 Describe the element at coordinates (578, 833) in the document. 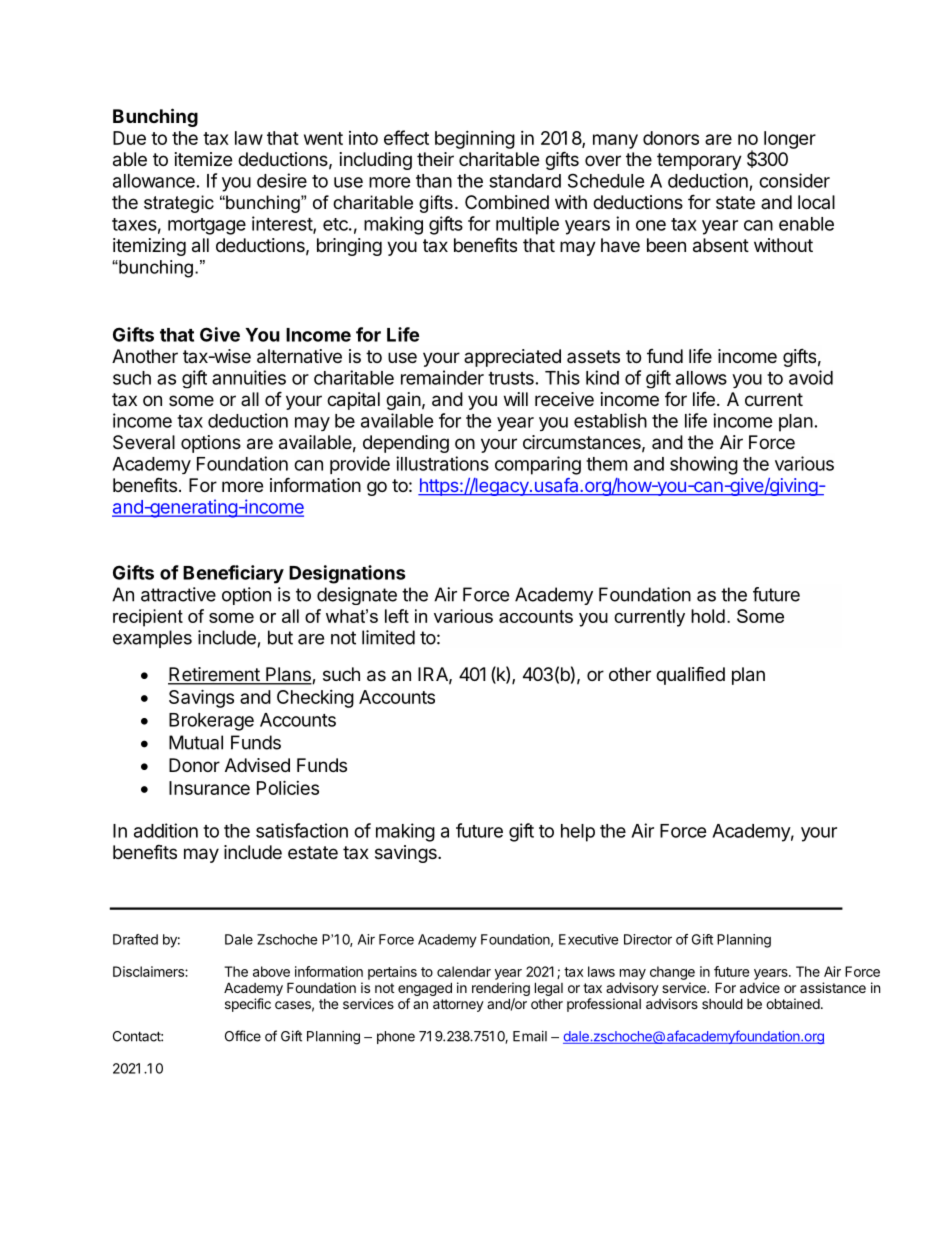

I see `help` at that location.
